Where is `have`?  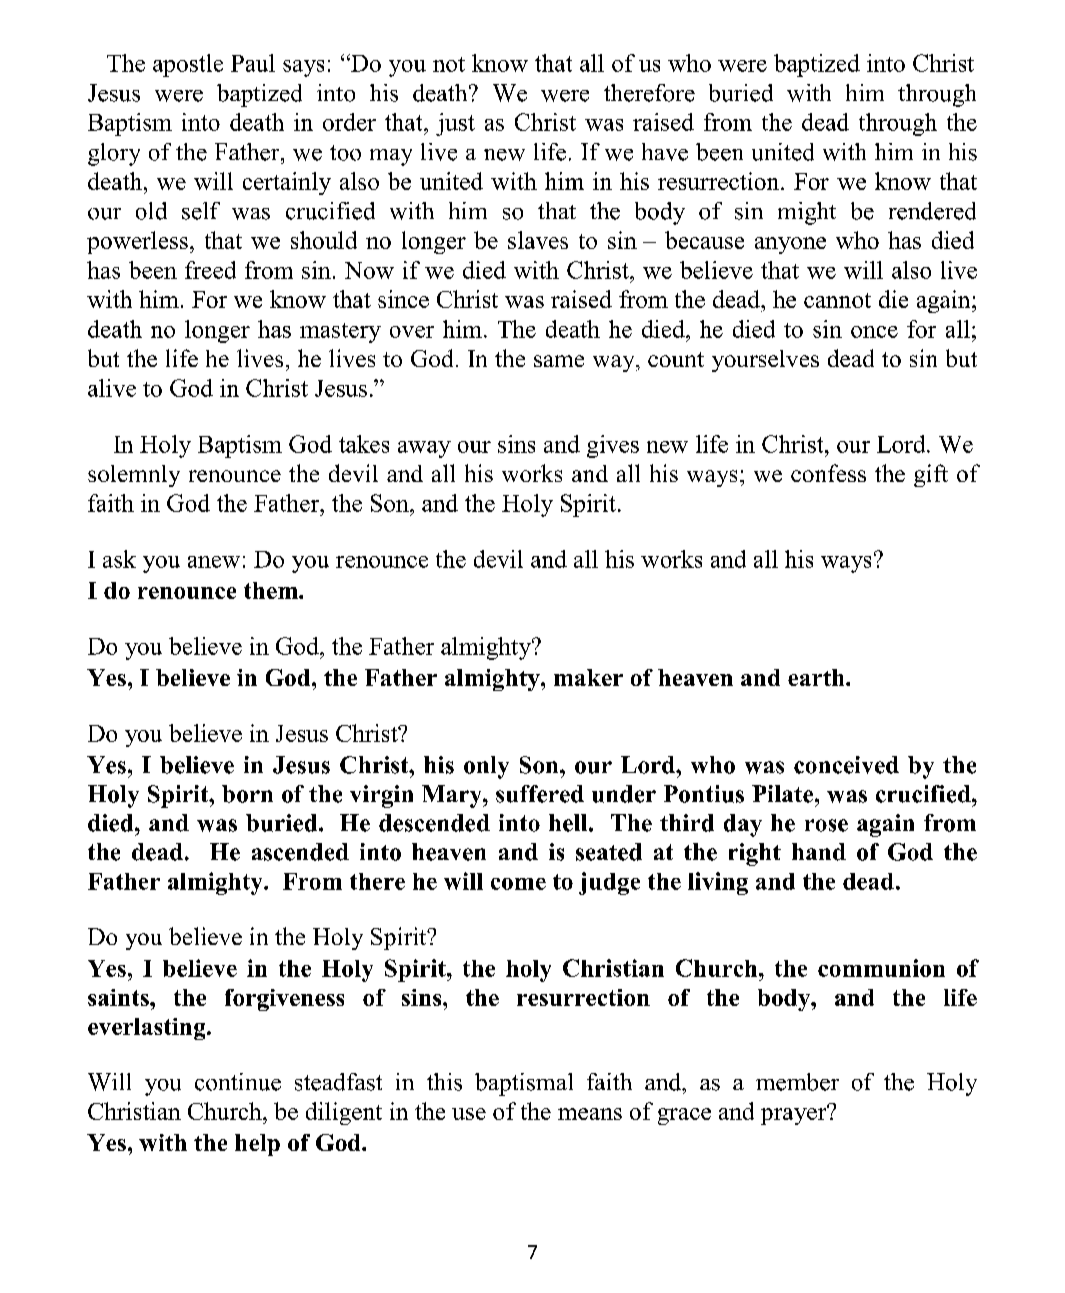
have is located at coordinates (665, 152).
